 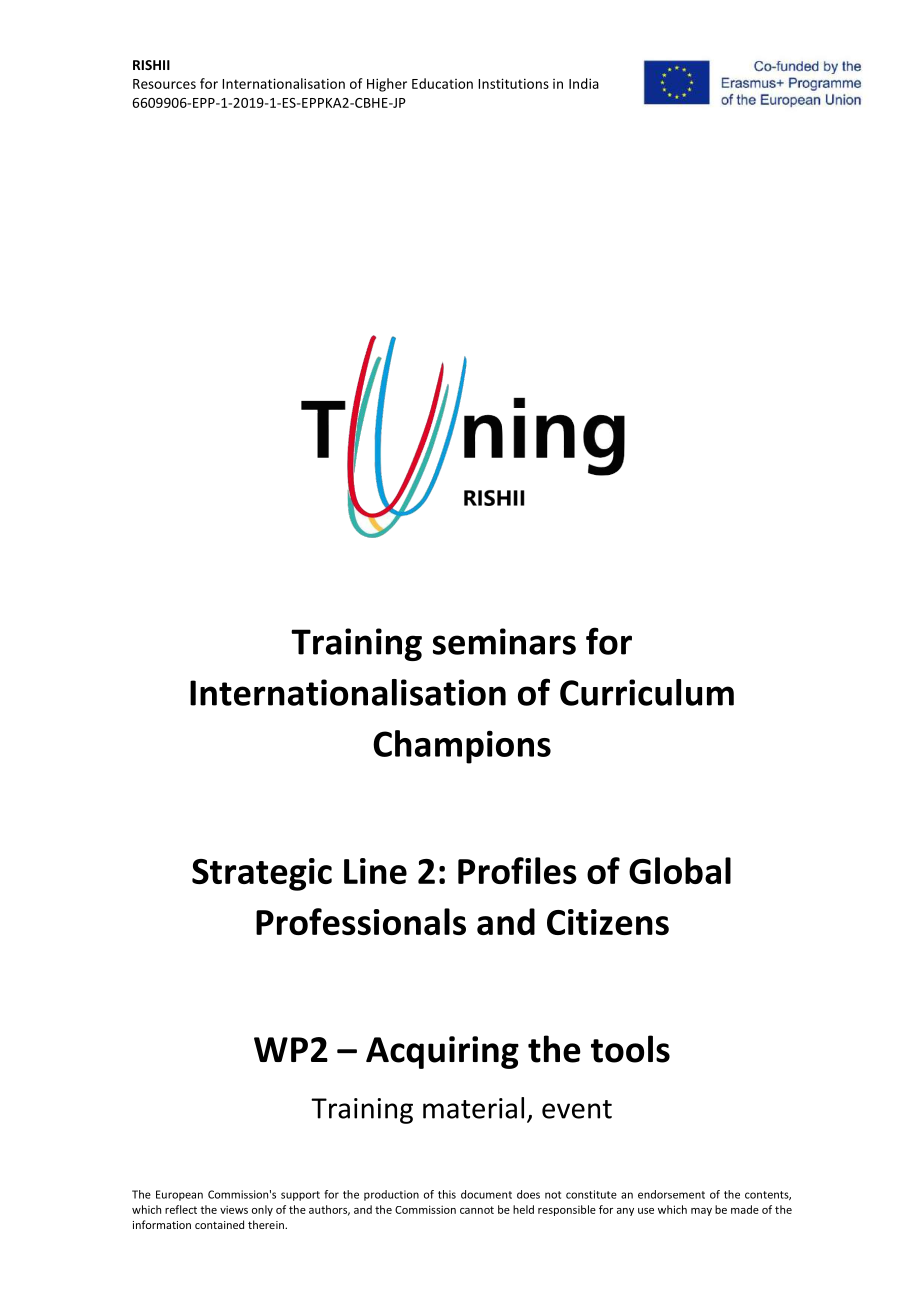 What do you see at coordinates (584, 83) in the document?
I see `India` at bounding box center [584, 83].
